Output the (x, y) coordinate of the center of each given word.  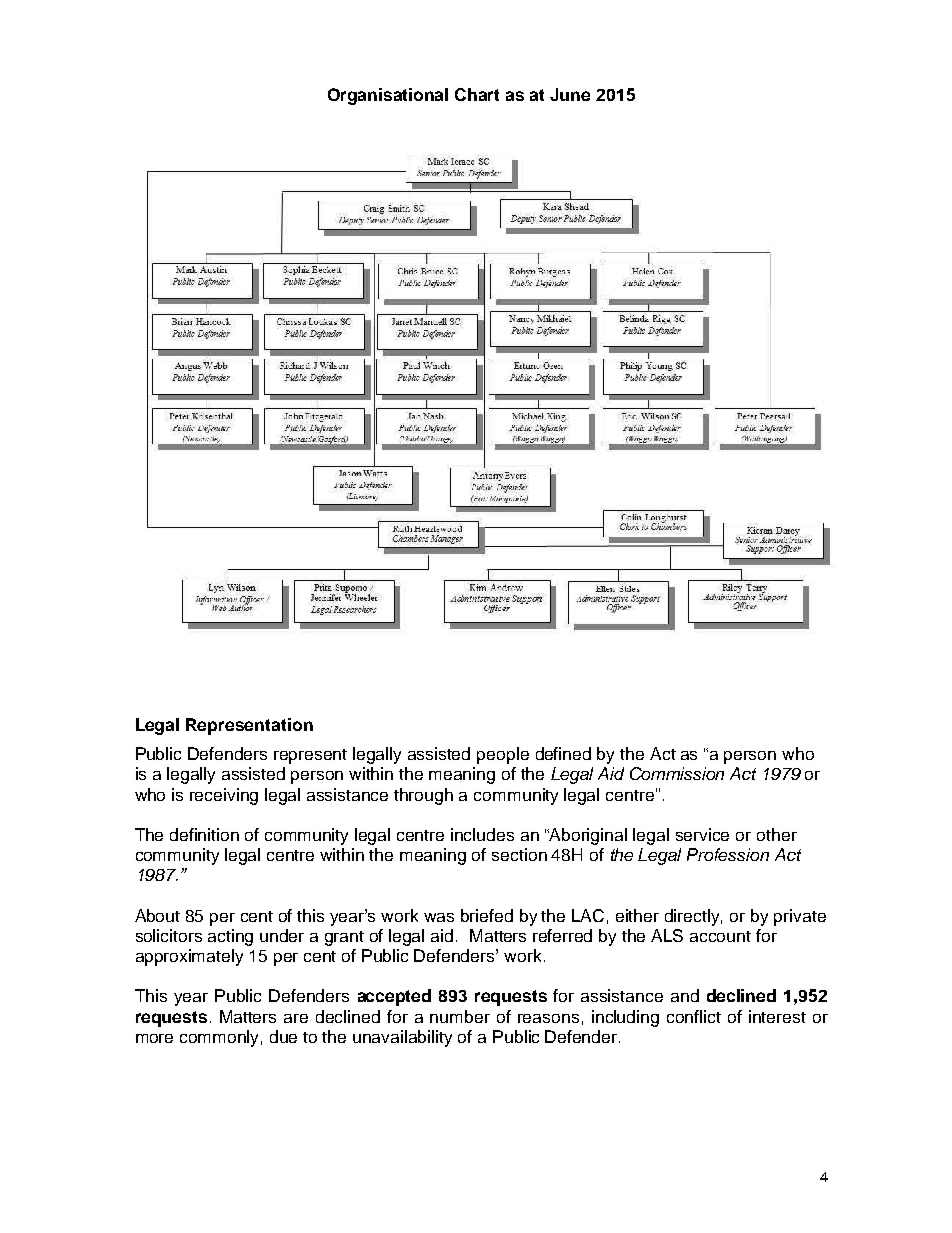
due (283, 1036)
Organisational (388, 96)
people (503, 755)
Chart (477, 94)
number (460, 1016)
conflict (694, 1016)
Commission (677, 773)
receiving (224, 796)
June (570, 94)
